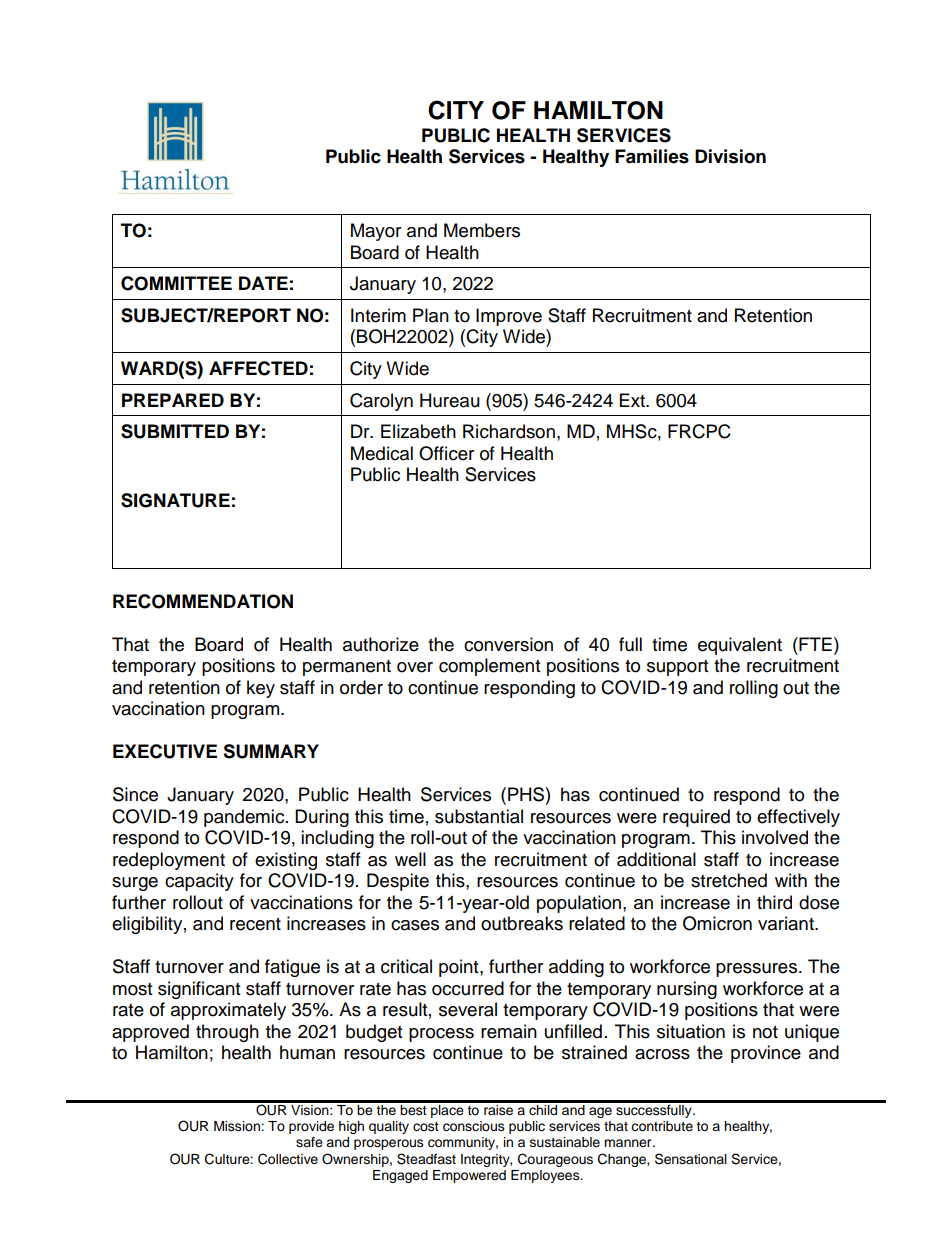 The image size is (952, 1233). Describe the element at coordinates (482, 230) in the image. I see `Members` at that location.
